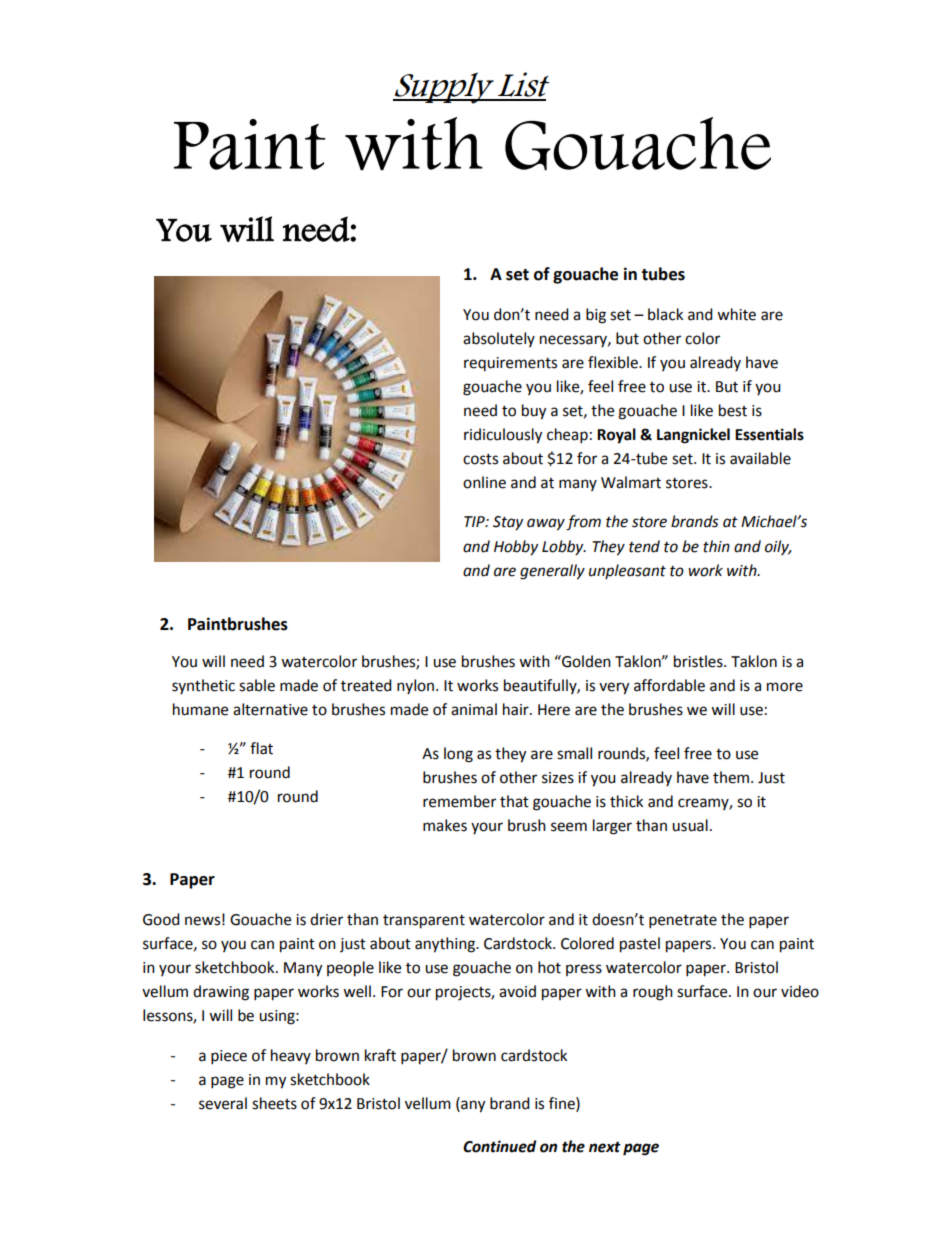 The image size is (952, 1233). What do you see at coordinates (690, 825) in the screenshot?
I see `usual` at bounding box center [690, 825].
